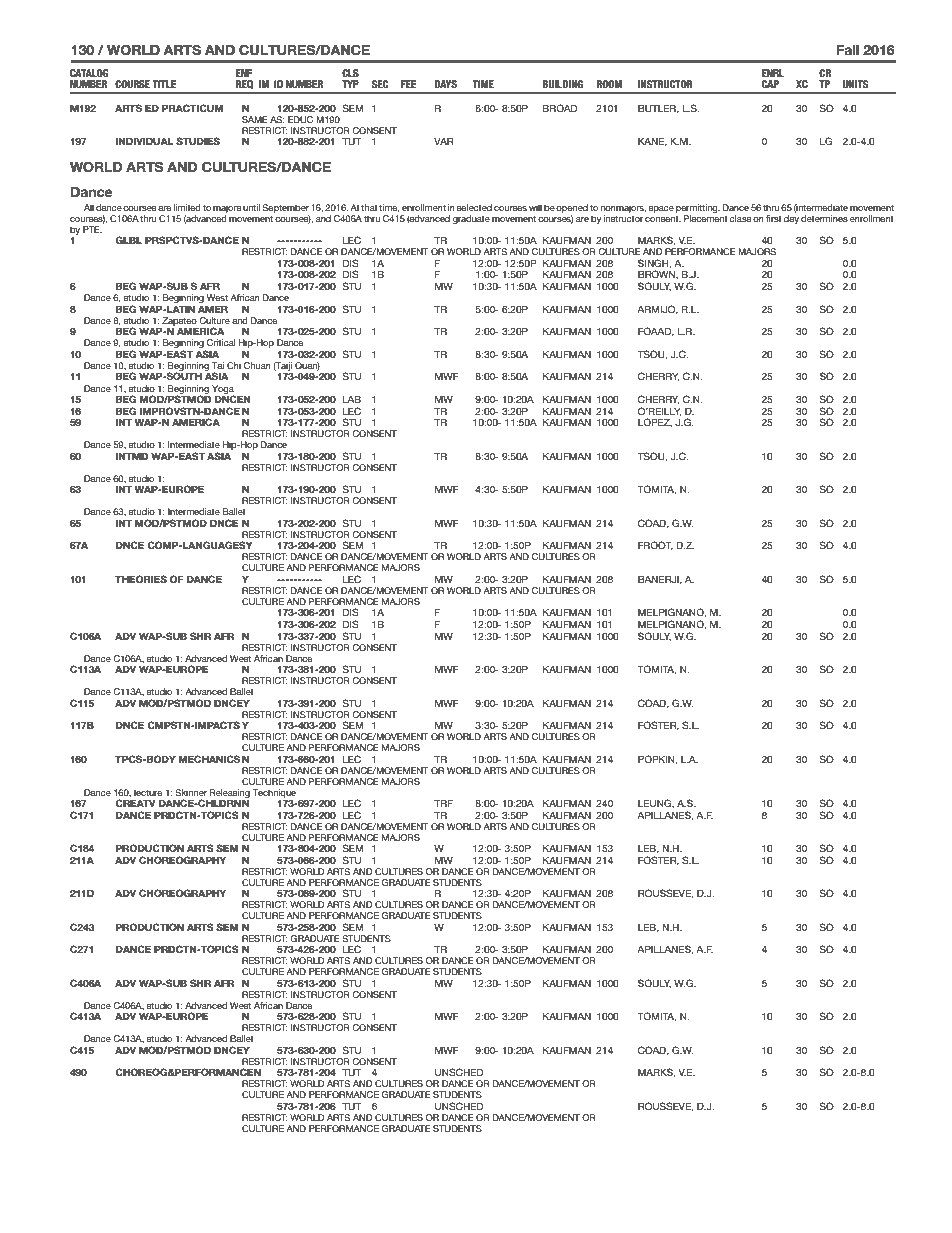  What do you see at coordinates (740, 218) in the page?
I see `class` at bounding box center [740, 218].
